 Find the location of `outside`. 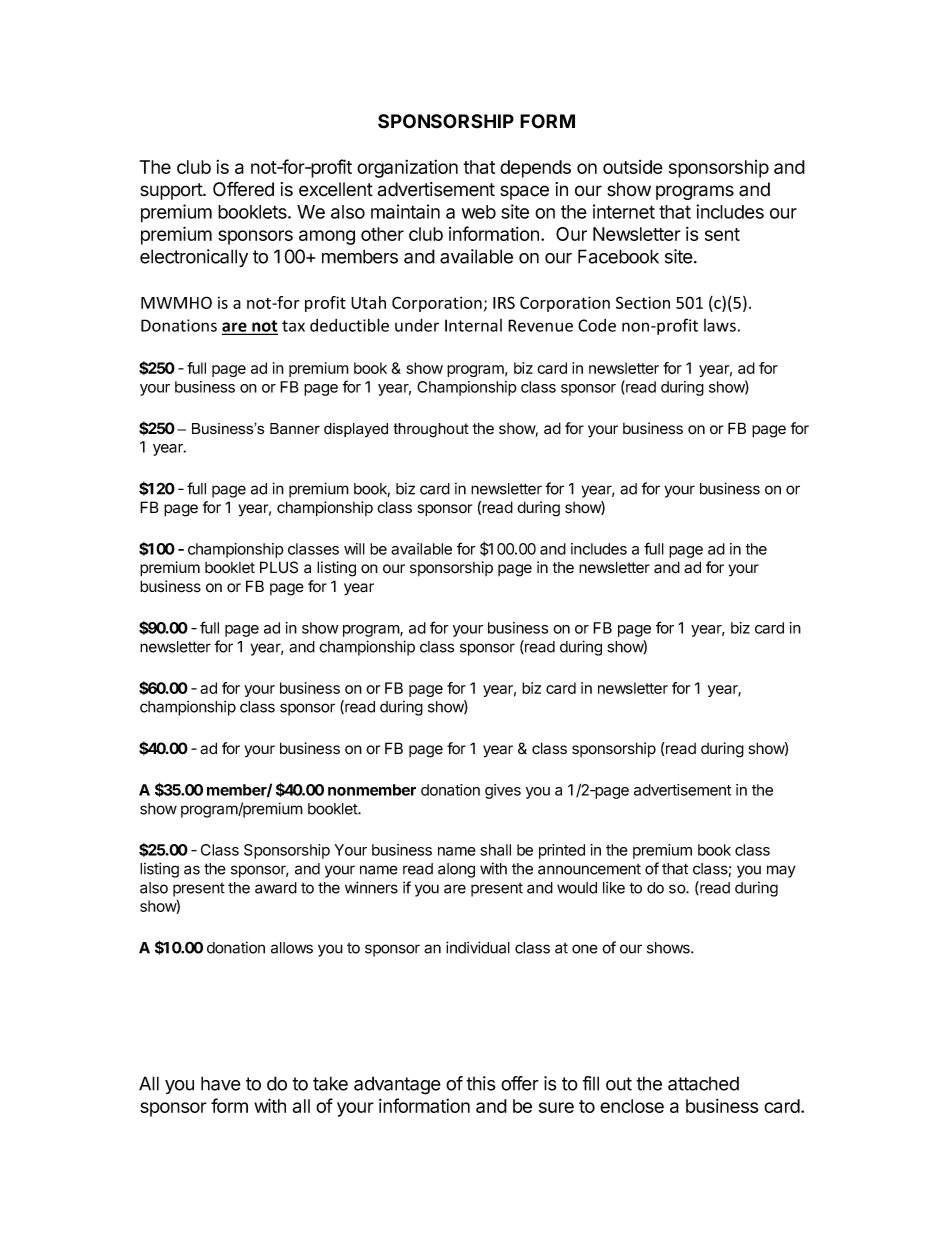

outside is located at coordinates (633, 167).
